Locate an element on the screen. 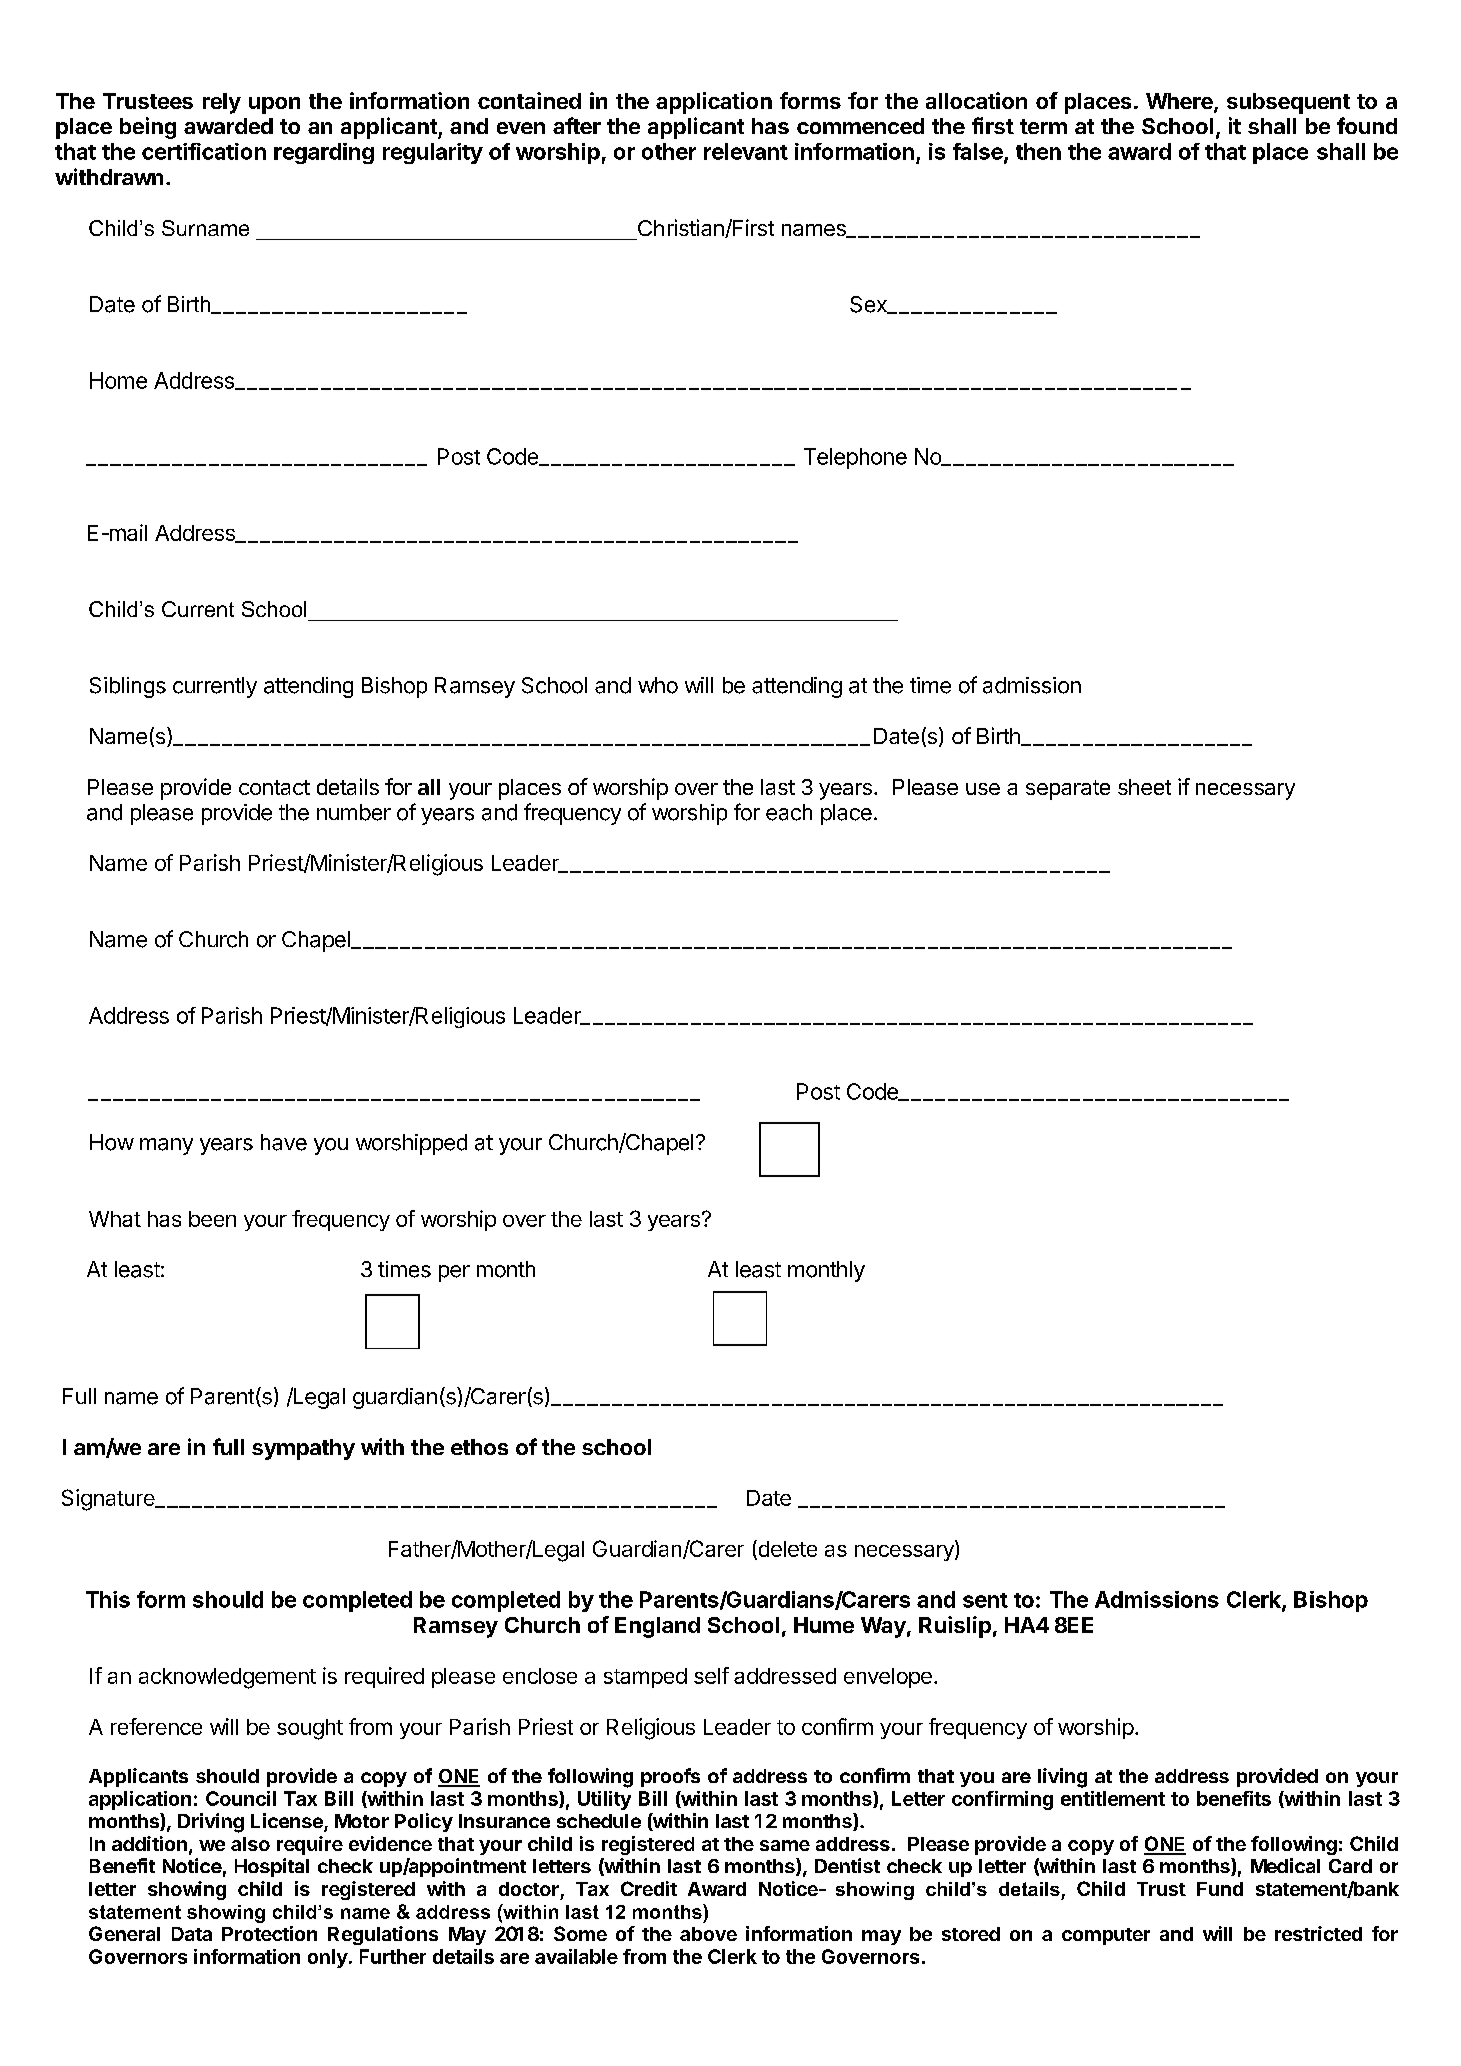 The image size is (1461, 2066). Where is located at coordinates (1180, 102).
